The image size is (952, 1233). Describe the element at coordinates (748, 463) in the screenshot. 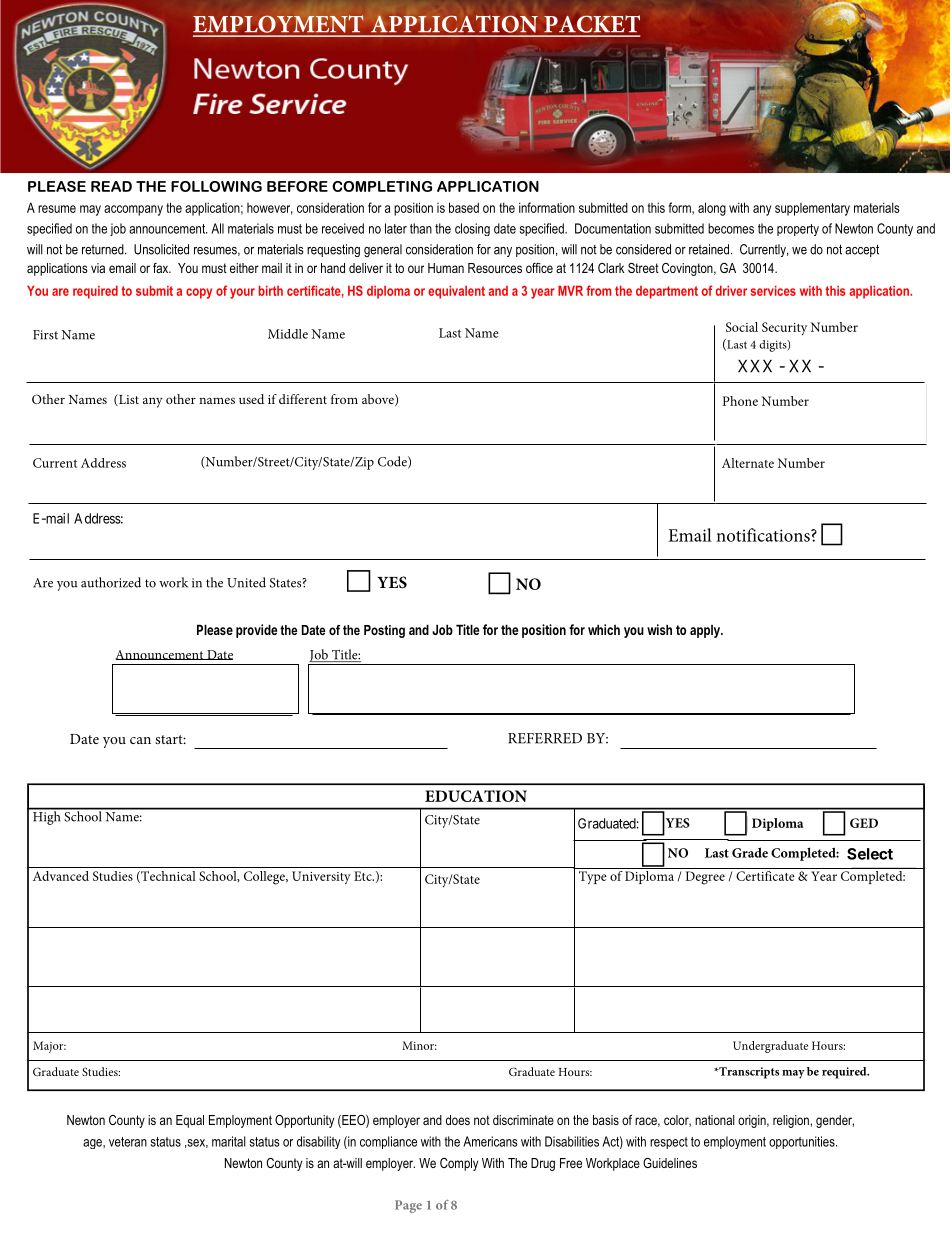

I see `Alternate` at that location.
